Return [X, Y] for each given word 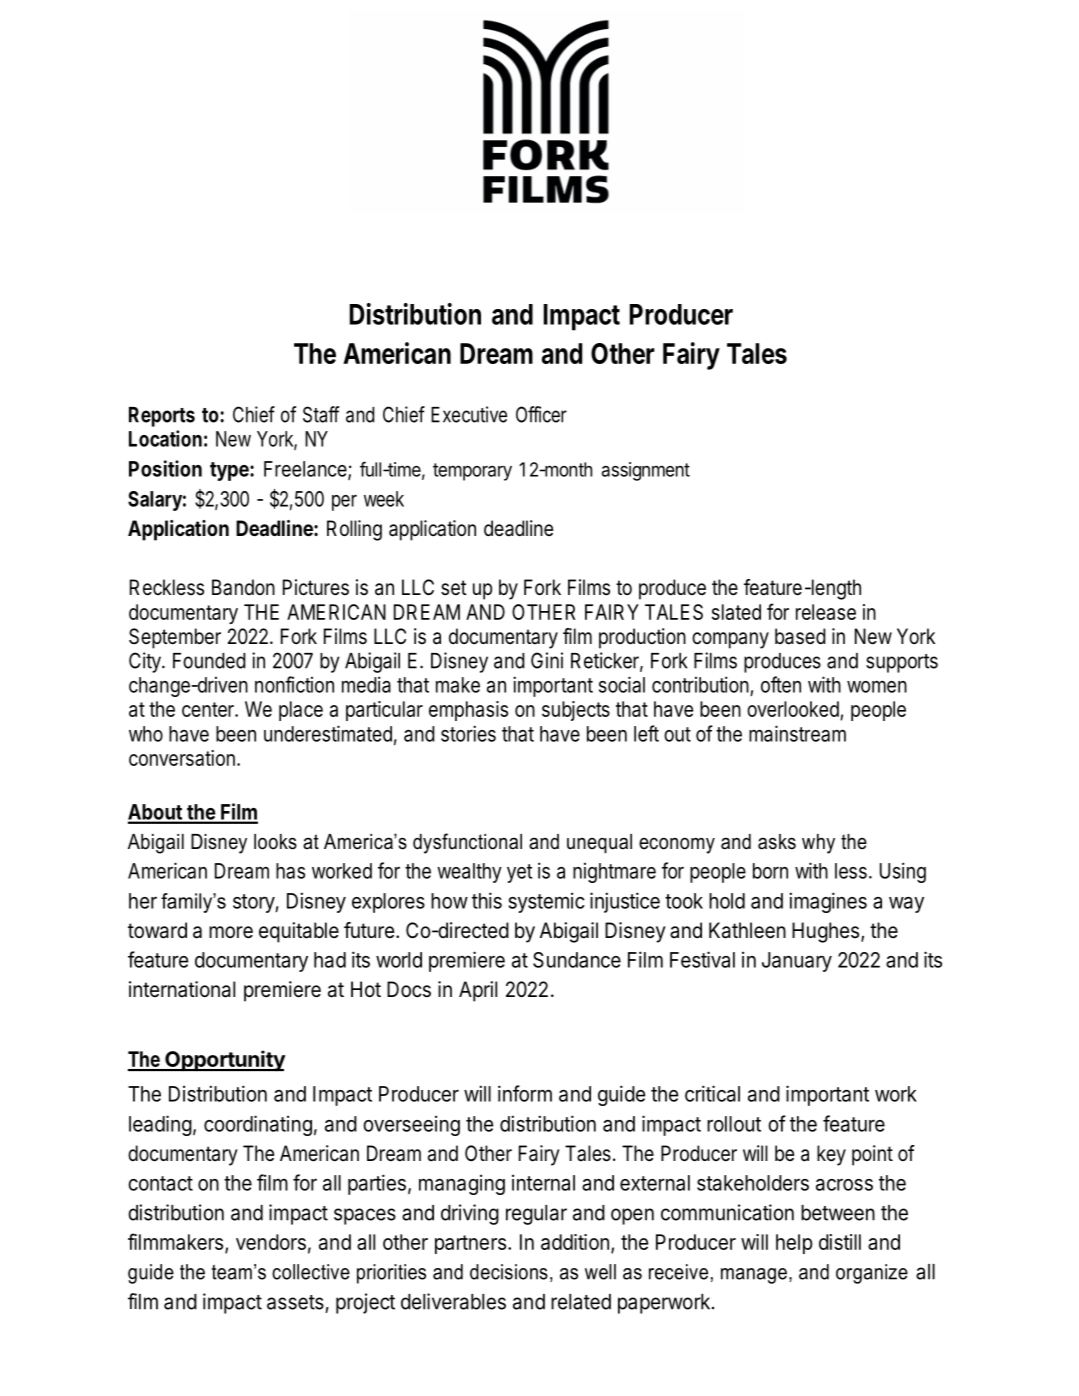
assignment [646, 471]
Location [165, 438]
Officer [541, 414]
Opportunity [224, 1061]
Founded [209, 661]
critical [712, 1093]
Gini [547, 660]
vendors [271, 1242]
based [800, 636]
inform [525, 1093]
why [818, 844]
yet [519, 873]
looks [275, 842]
